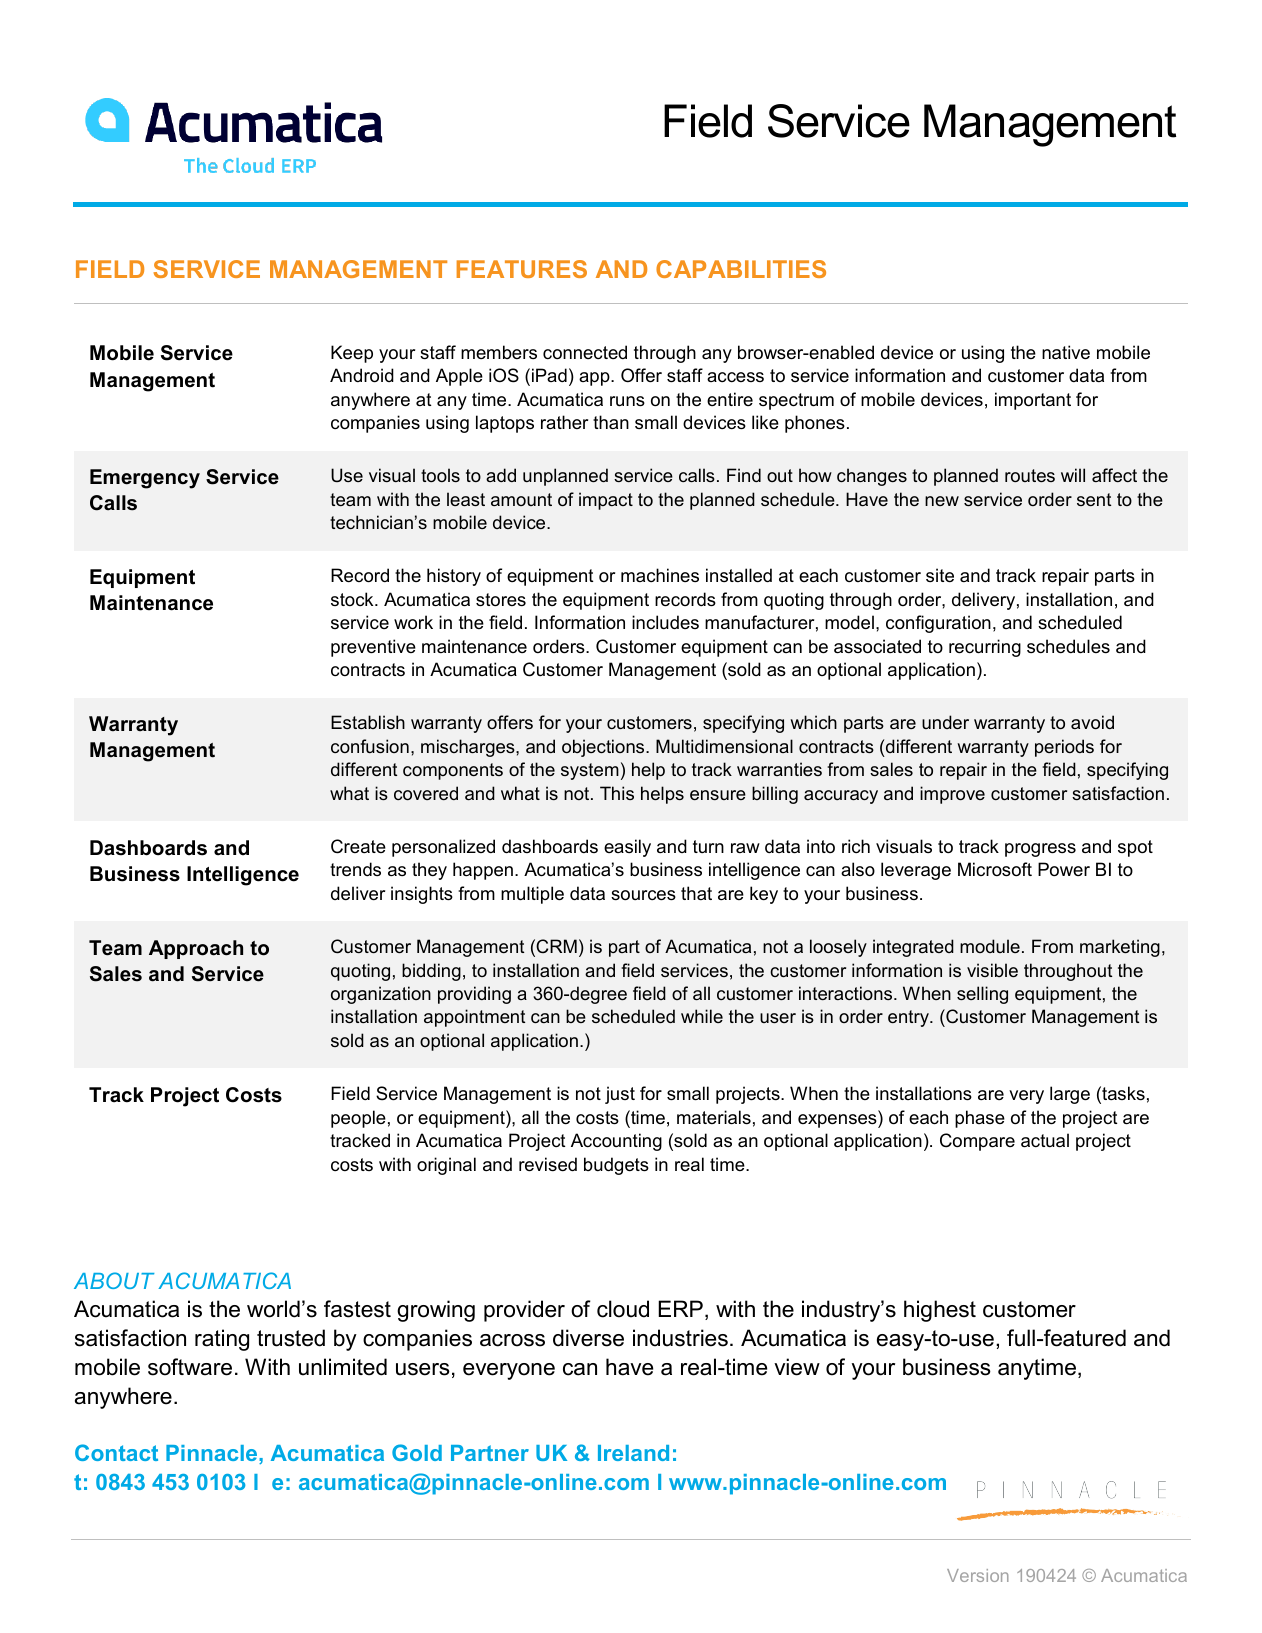  What do you see at coordinates (116, 1452) in the document?
I see `Contact` at bounding box center [116, 1452].
